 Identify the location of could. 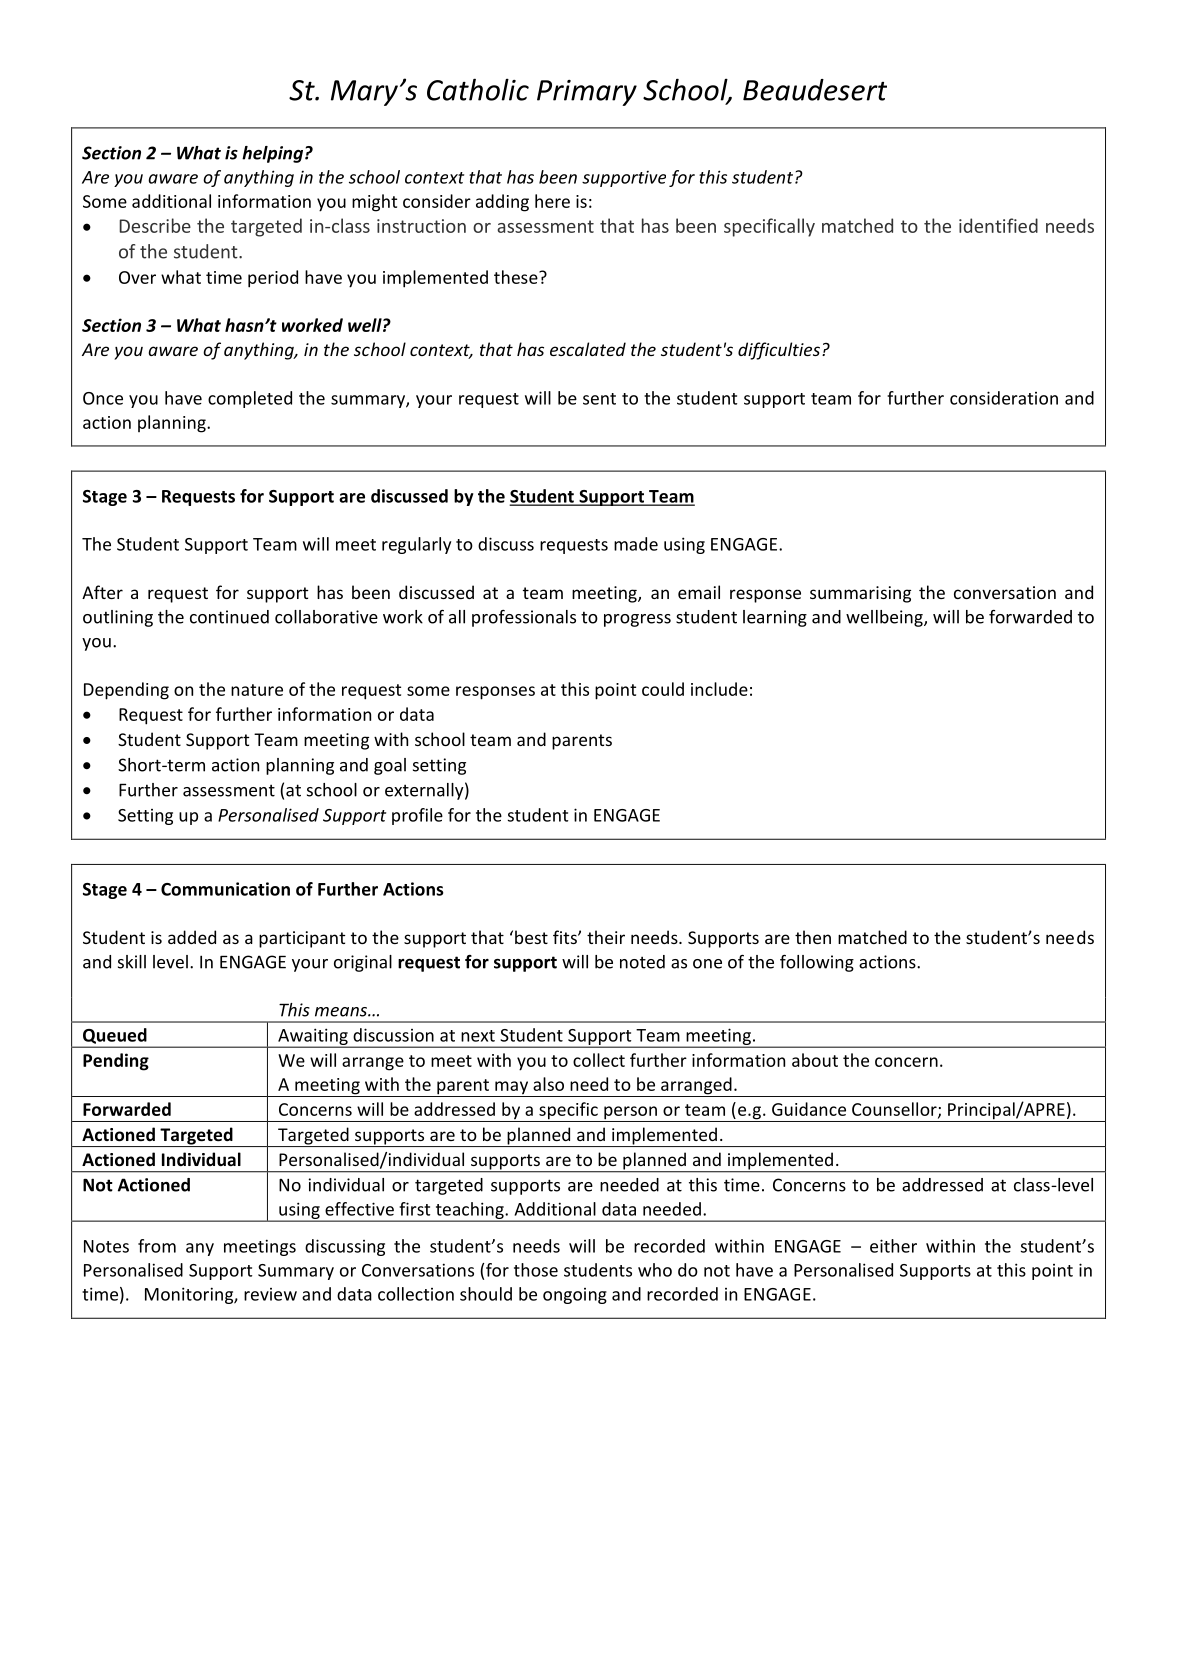
(663, 689).
